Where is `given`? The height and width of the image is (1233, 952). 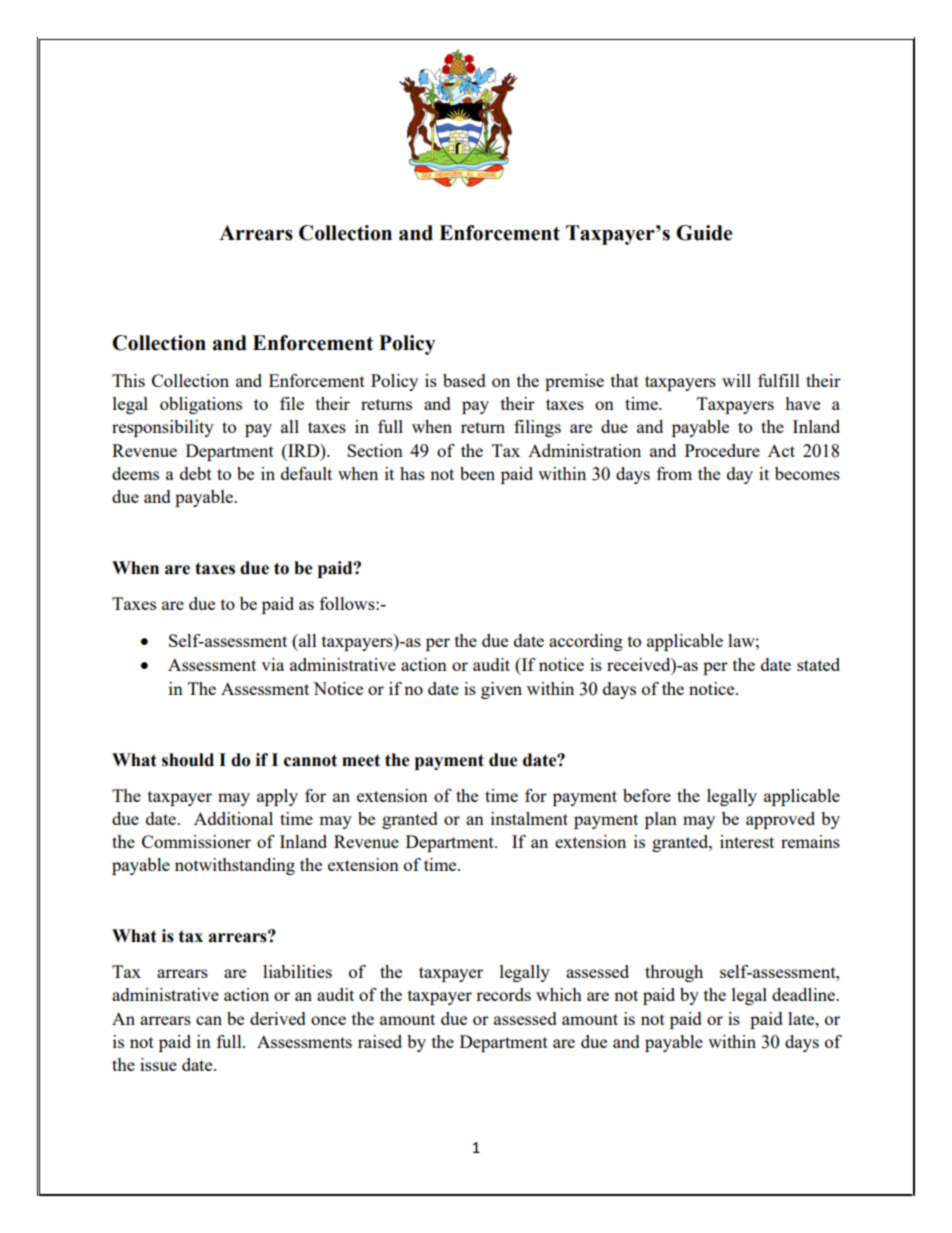
given is located at coordinates (501, 690).
